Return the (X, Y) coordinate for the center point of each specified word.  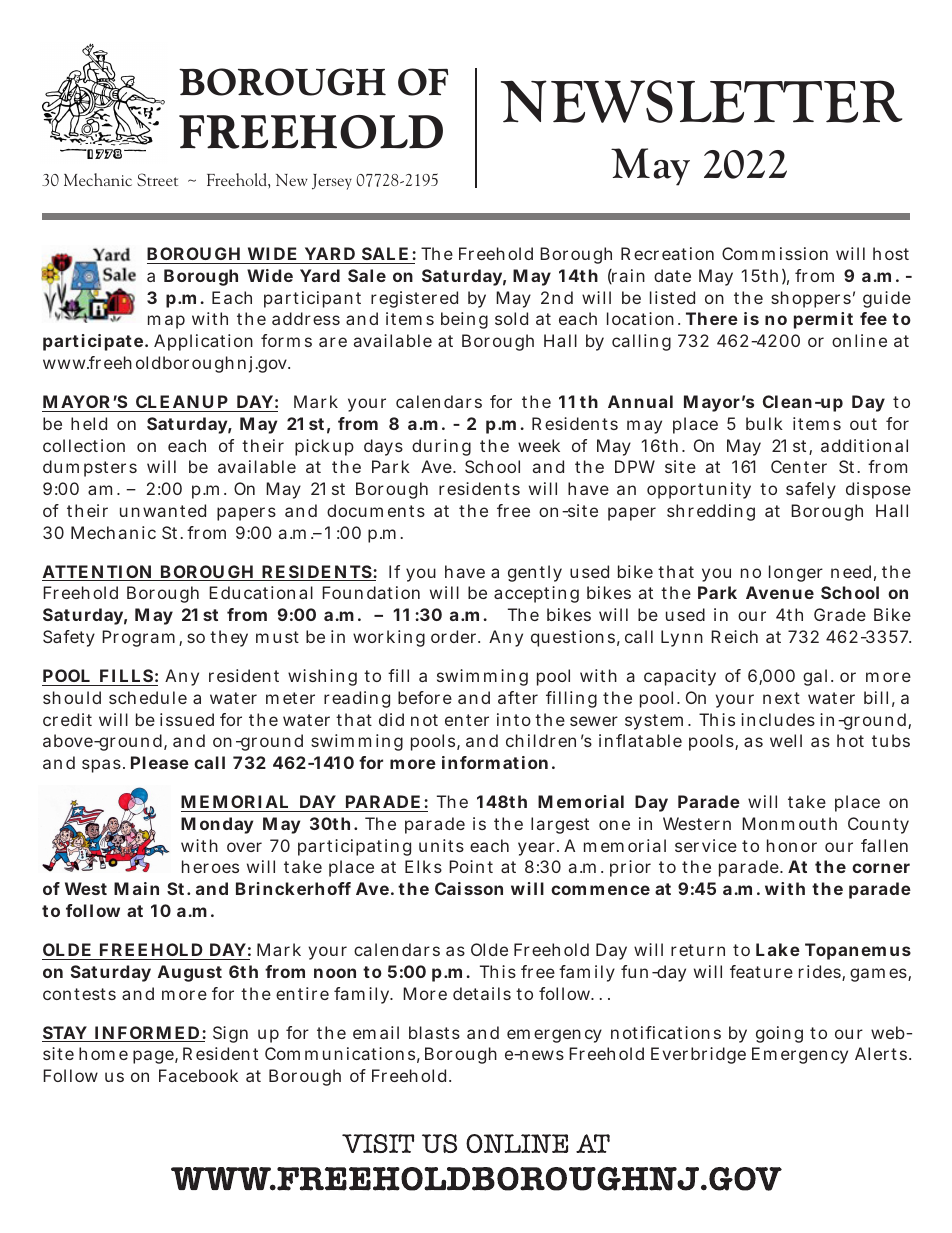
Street (157, 179)
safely (811, 490)
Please (160, 762)
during (441, 447)
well (786, 740)
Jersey (332, 182)
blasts (434, 1032)
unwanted (163, 510)
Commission (775, 253)
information (495, 762)
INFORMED (147, 1034)
